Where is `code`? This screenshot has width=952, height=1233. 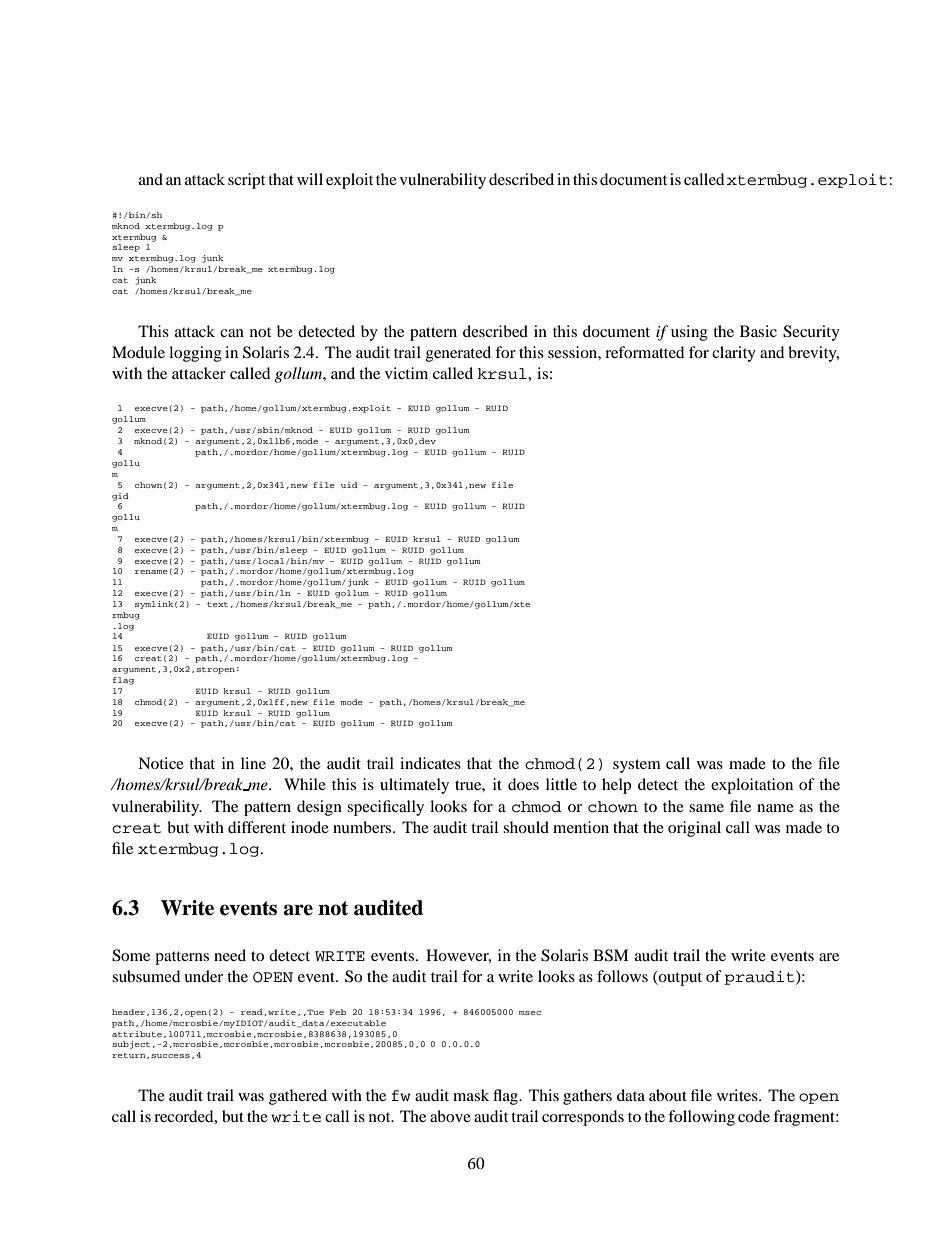
code is located at coordinates (754, 1116).
